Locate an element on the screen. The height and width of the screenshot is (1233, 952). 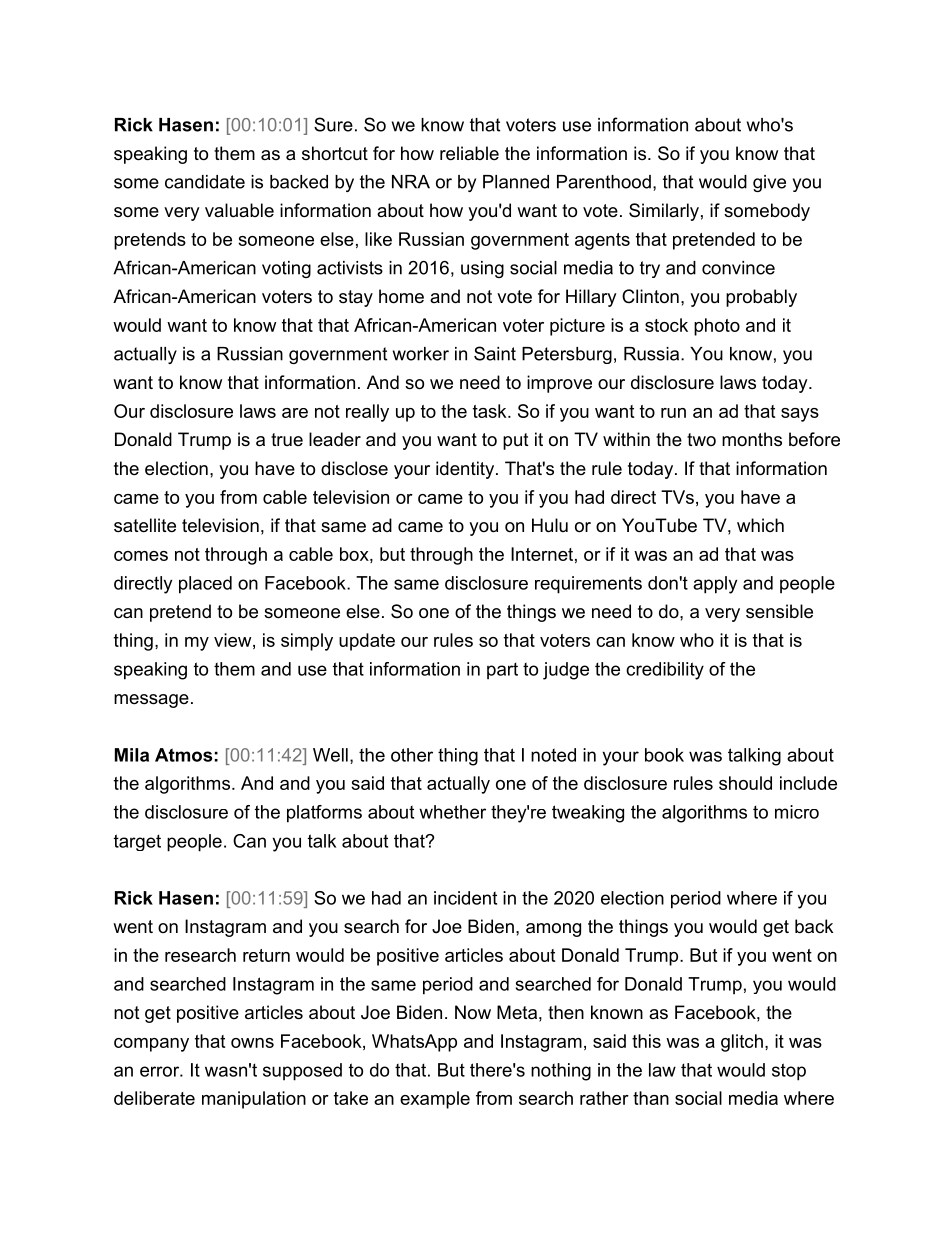
give is located at coordinates (769, 183).
